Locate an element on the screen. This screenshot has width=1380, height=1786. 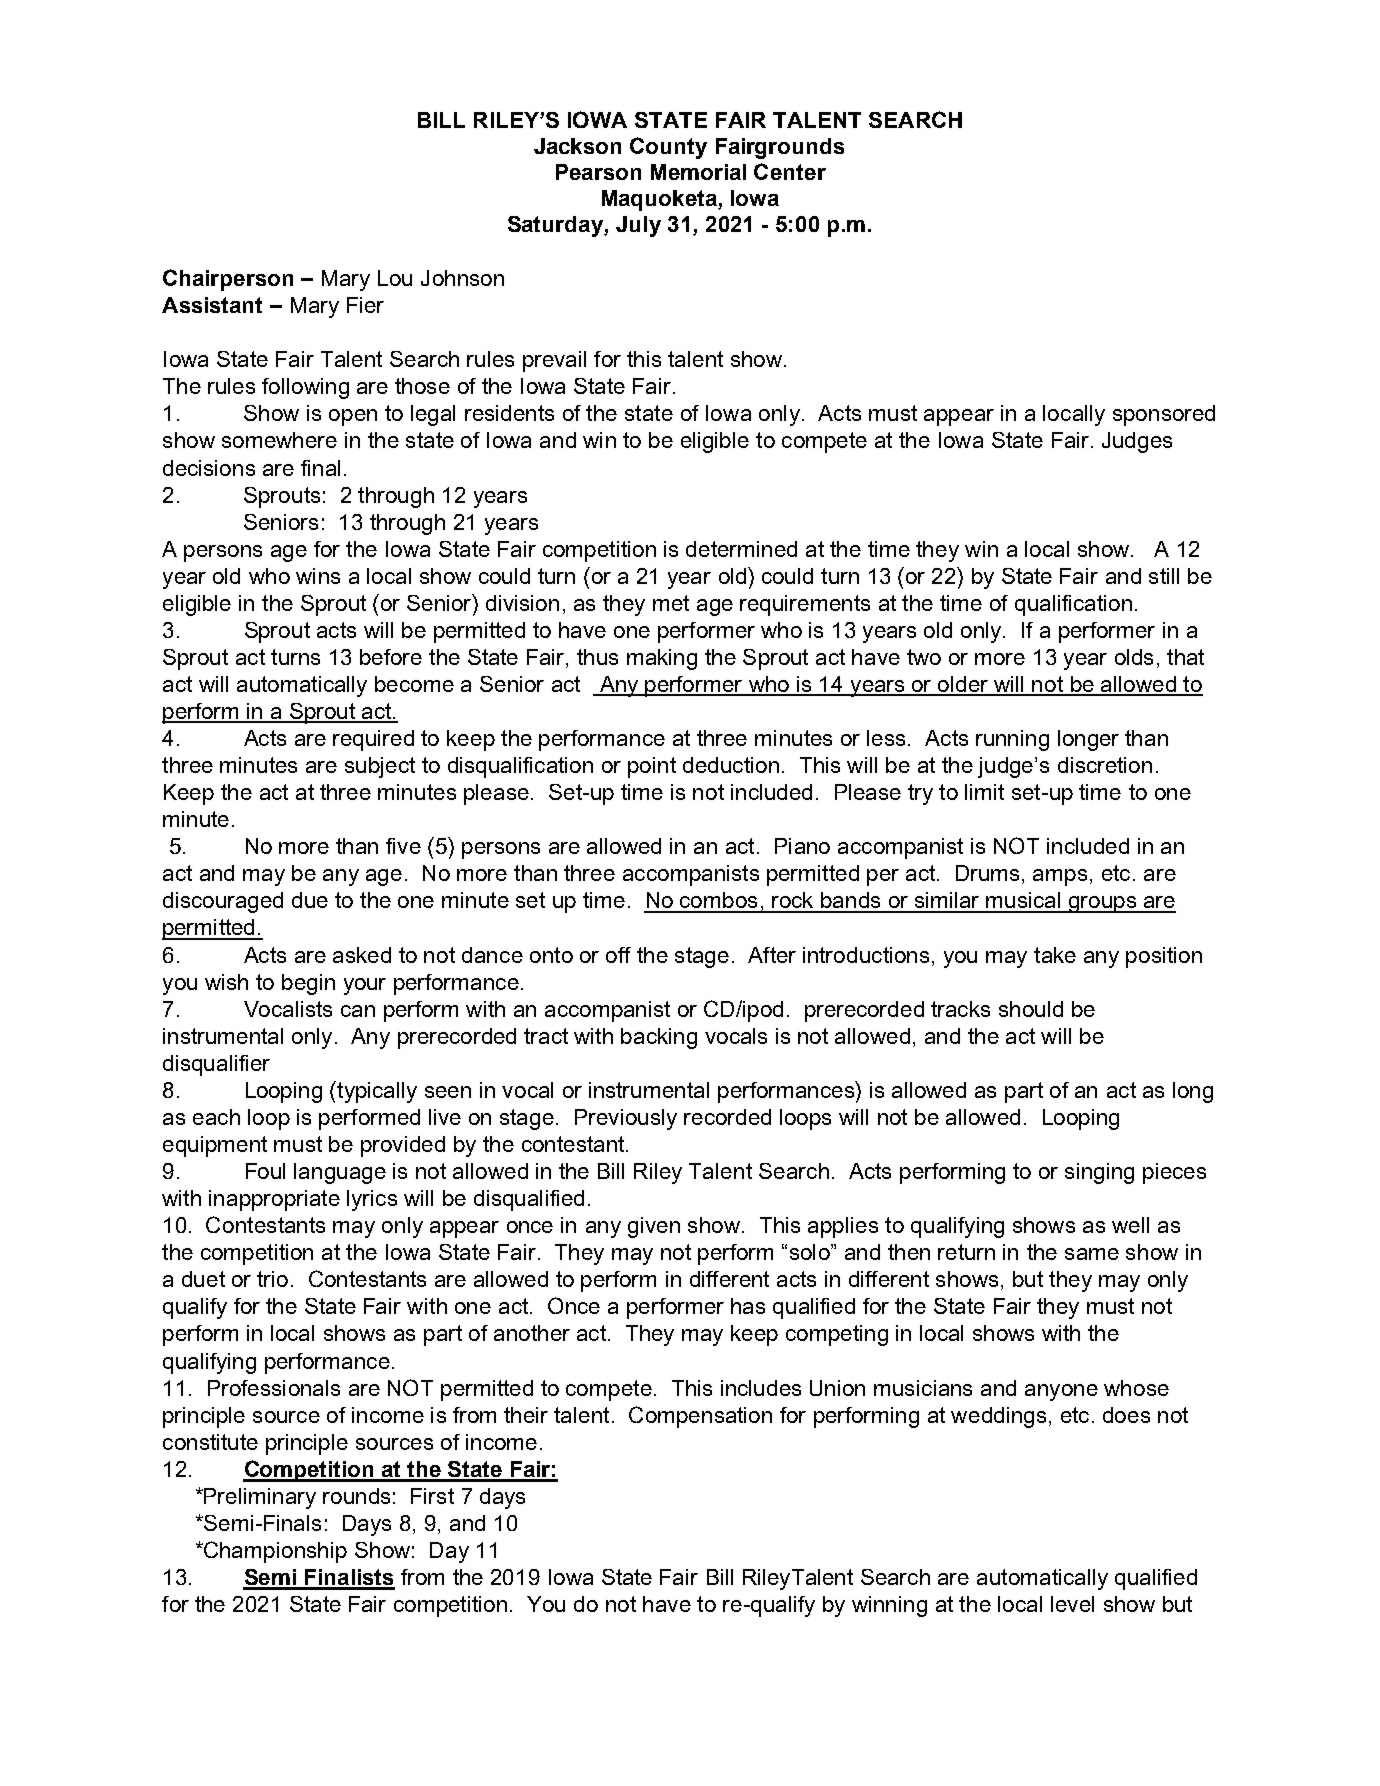
Center is located at coordinates (790, 171).
